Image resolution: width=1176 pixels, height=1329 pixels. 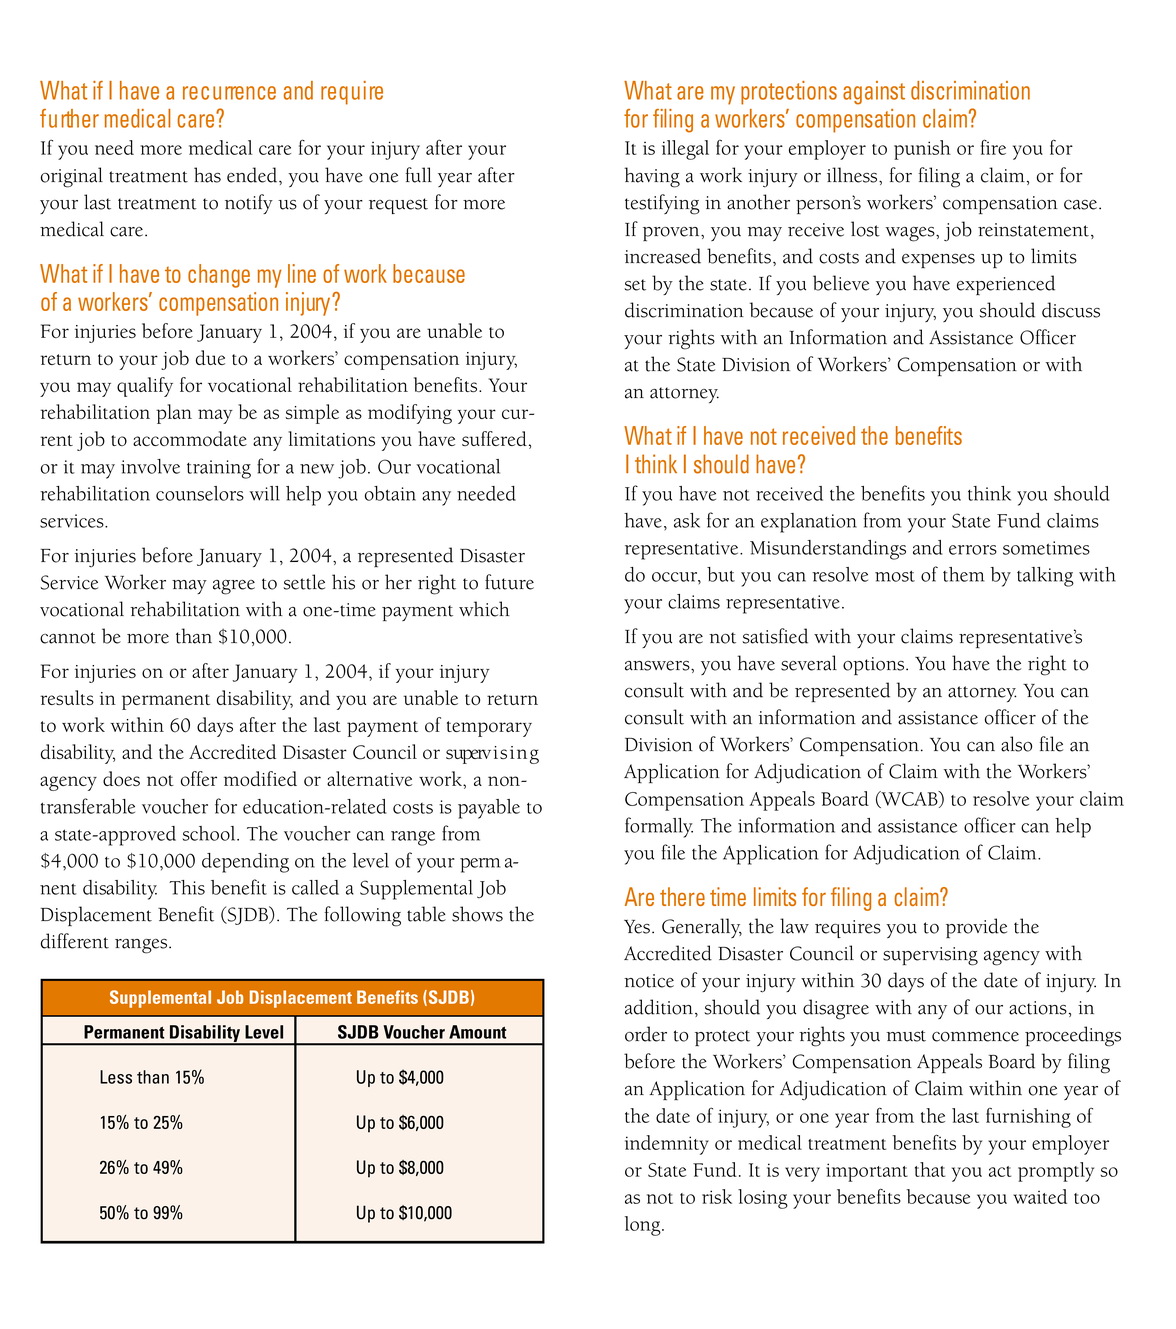 I want to click on has, so click(x=207, y=175).
